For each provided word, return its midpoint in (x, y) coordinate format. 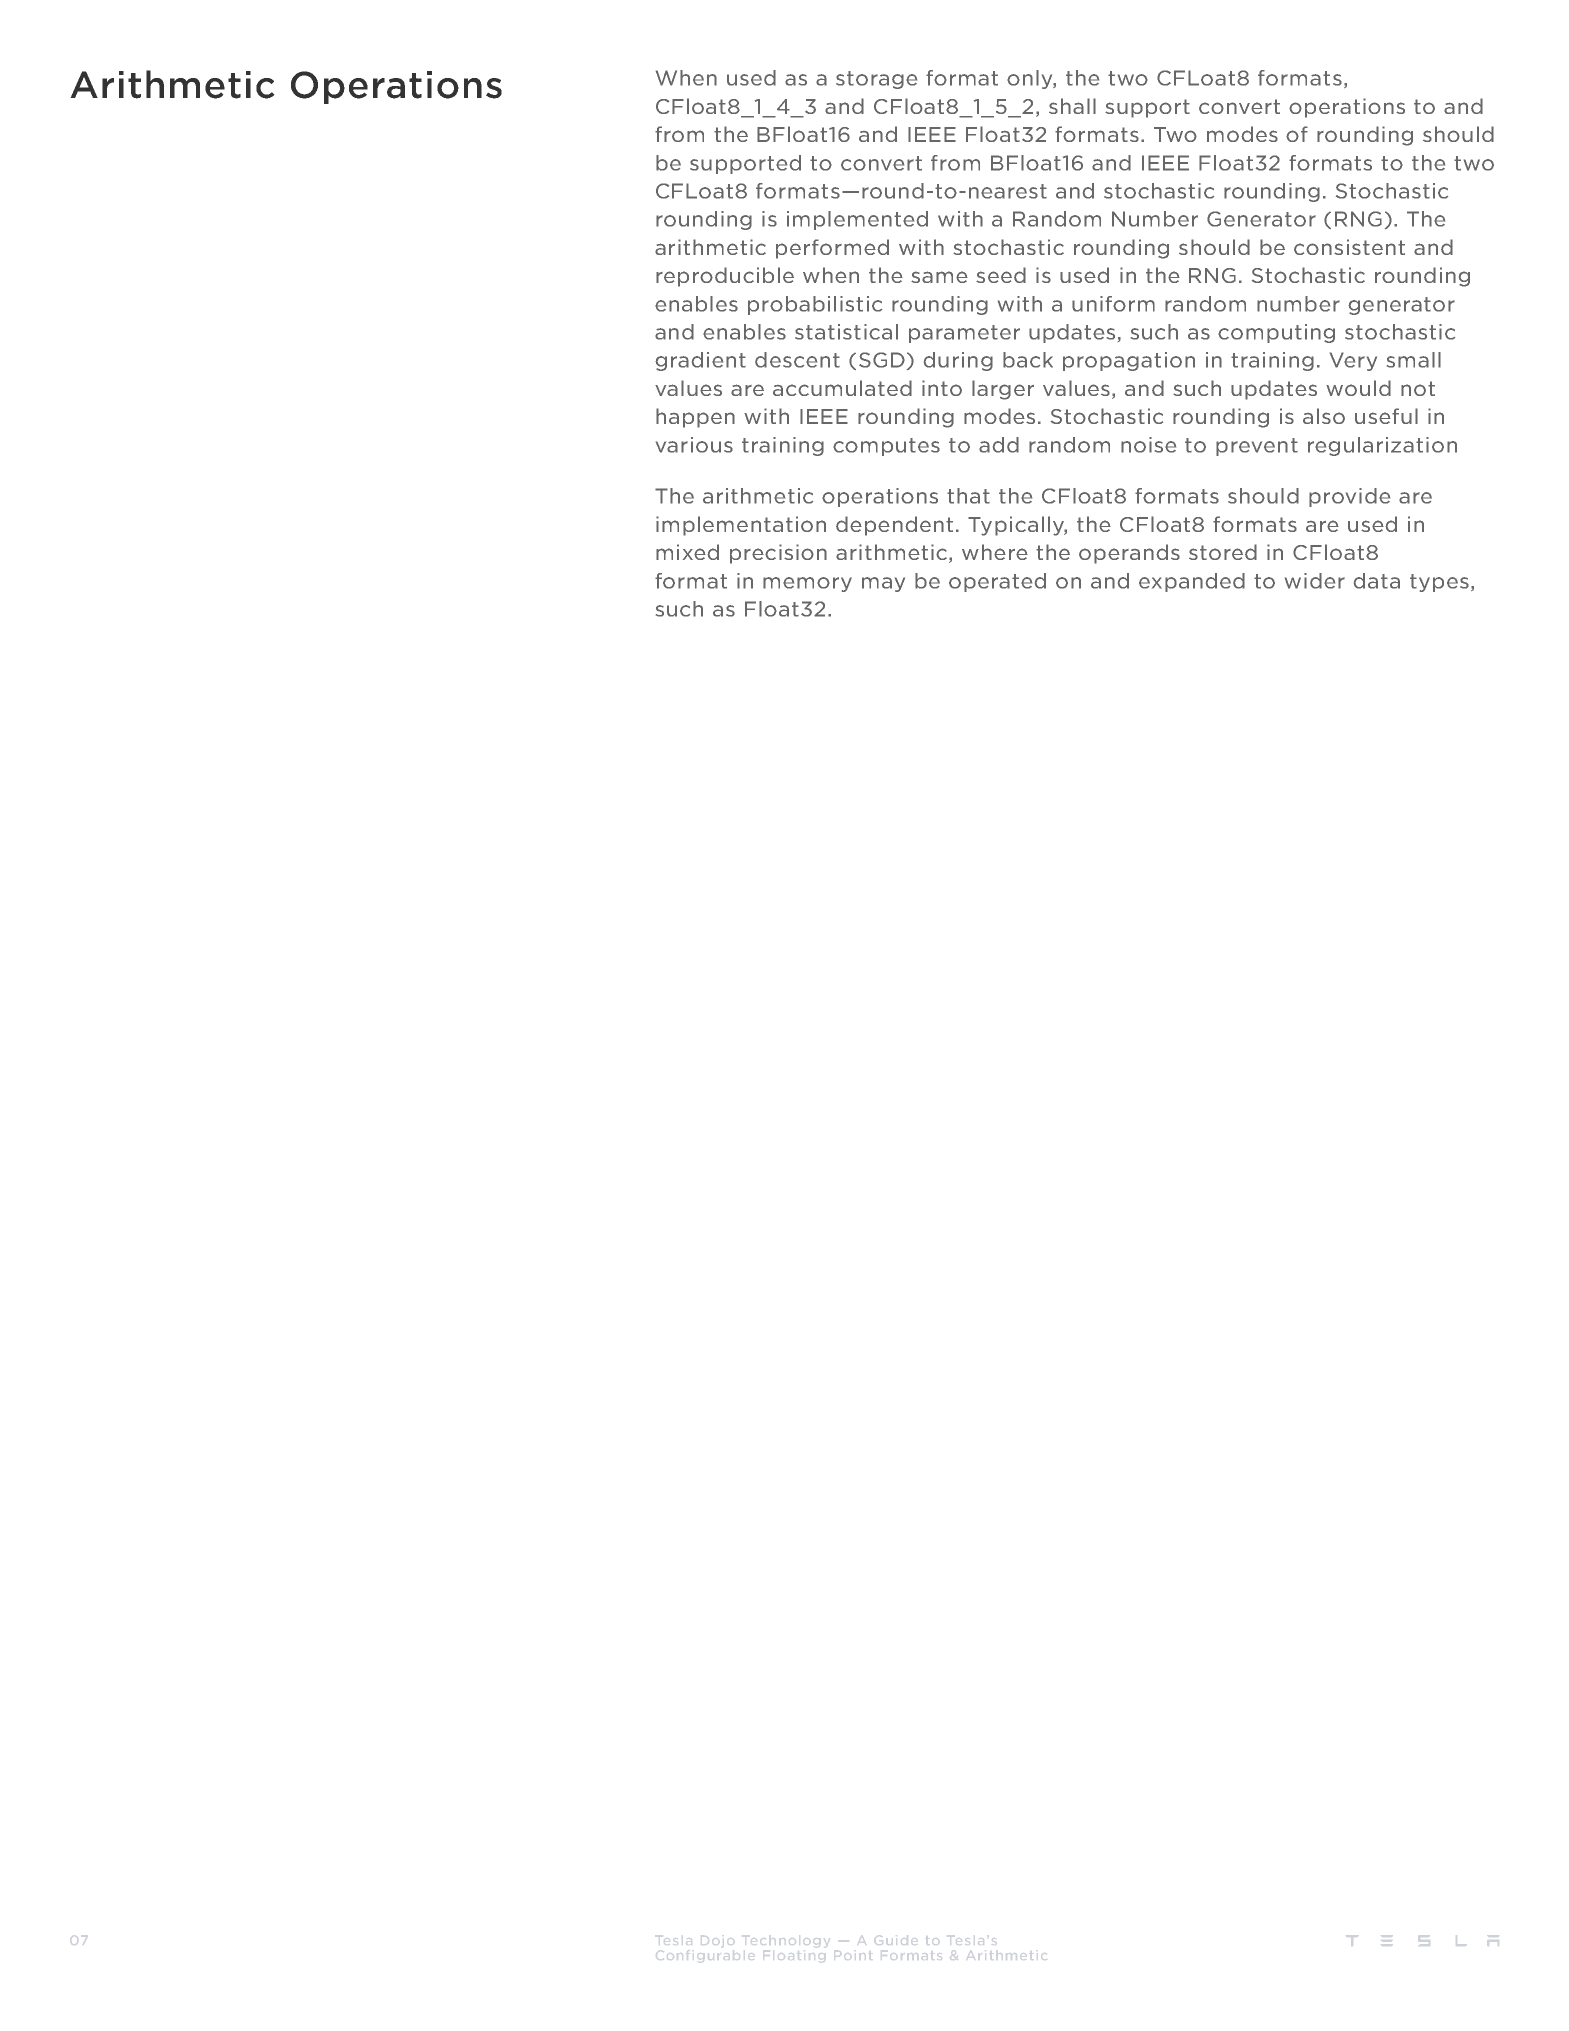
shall (1072, 106)
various (694, 445)
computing (1276, 333)
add (999, 445)
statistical (846, 332)
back (1028, 360)
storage (876, 80)
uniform (1113, 304)
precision (778, 554)
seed (1001, 275)
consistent (1349, 247)
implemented (857, 220)
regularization (1382, 446)
